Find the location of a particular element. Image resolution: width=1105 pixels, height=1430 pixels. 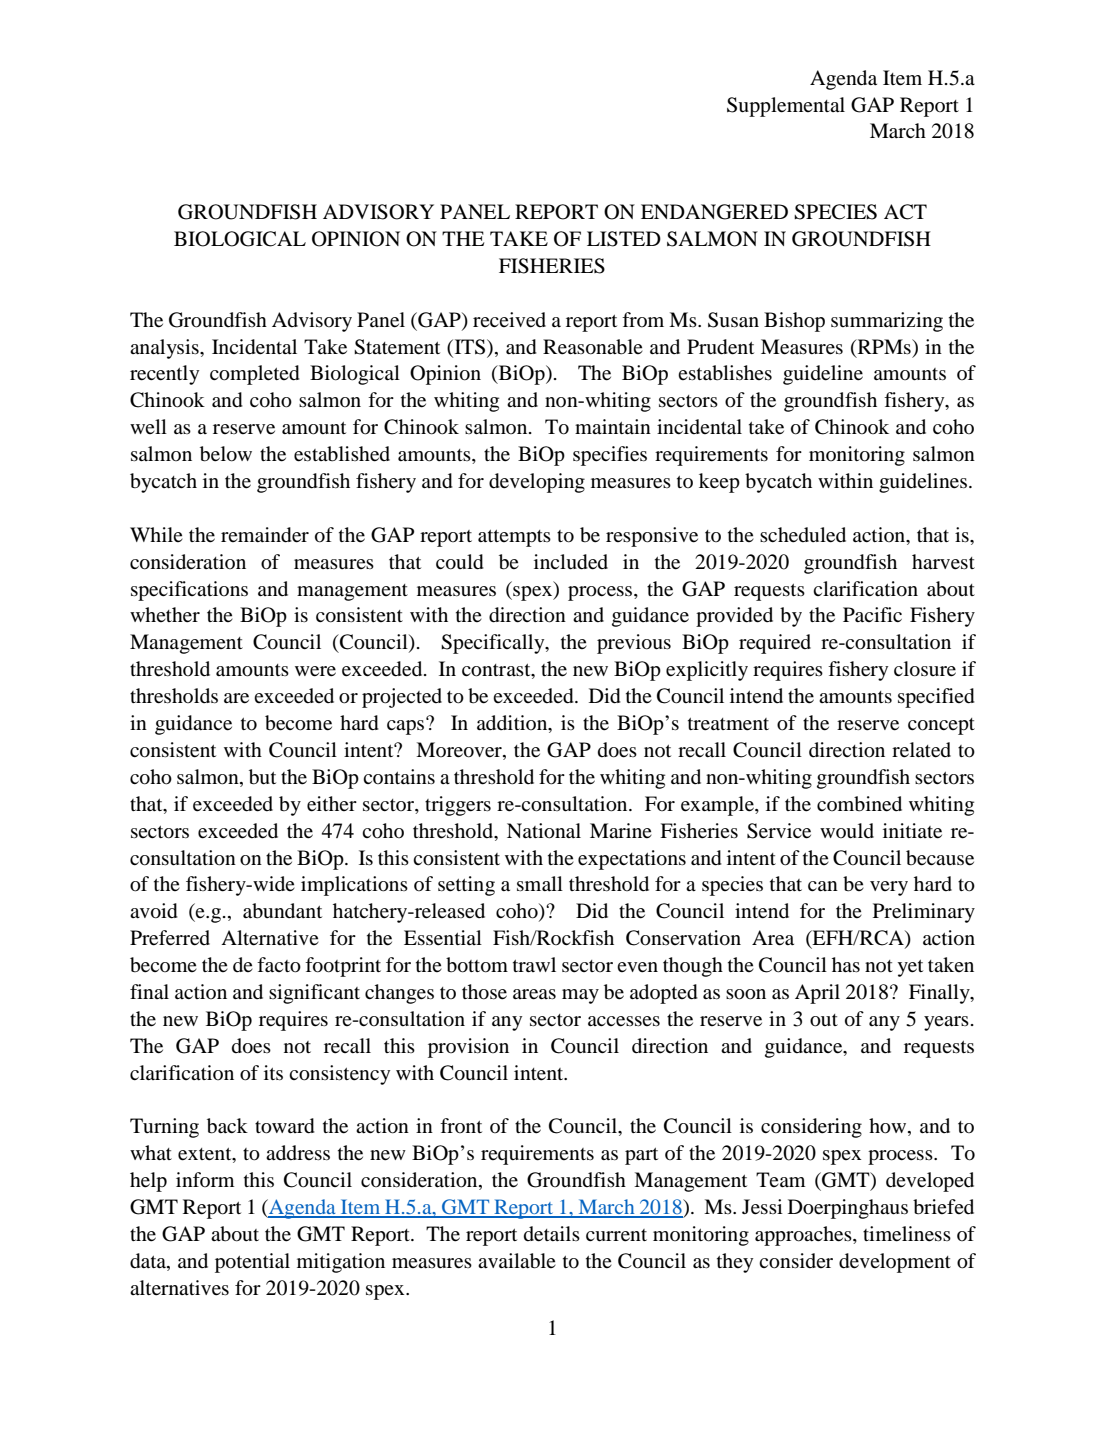

summarizing is located at coordinates (887, 322).
